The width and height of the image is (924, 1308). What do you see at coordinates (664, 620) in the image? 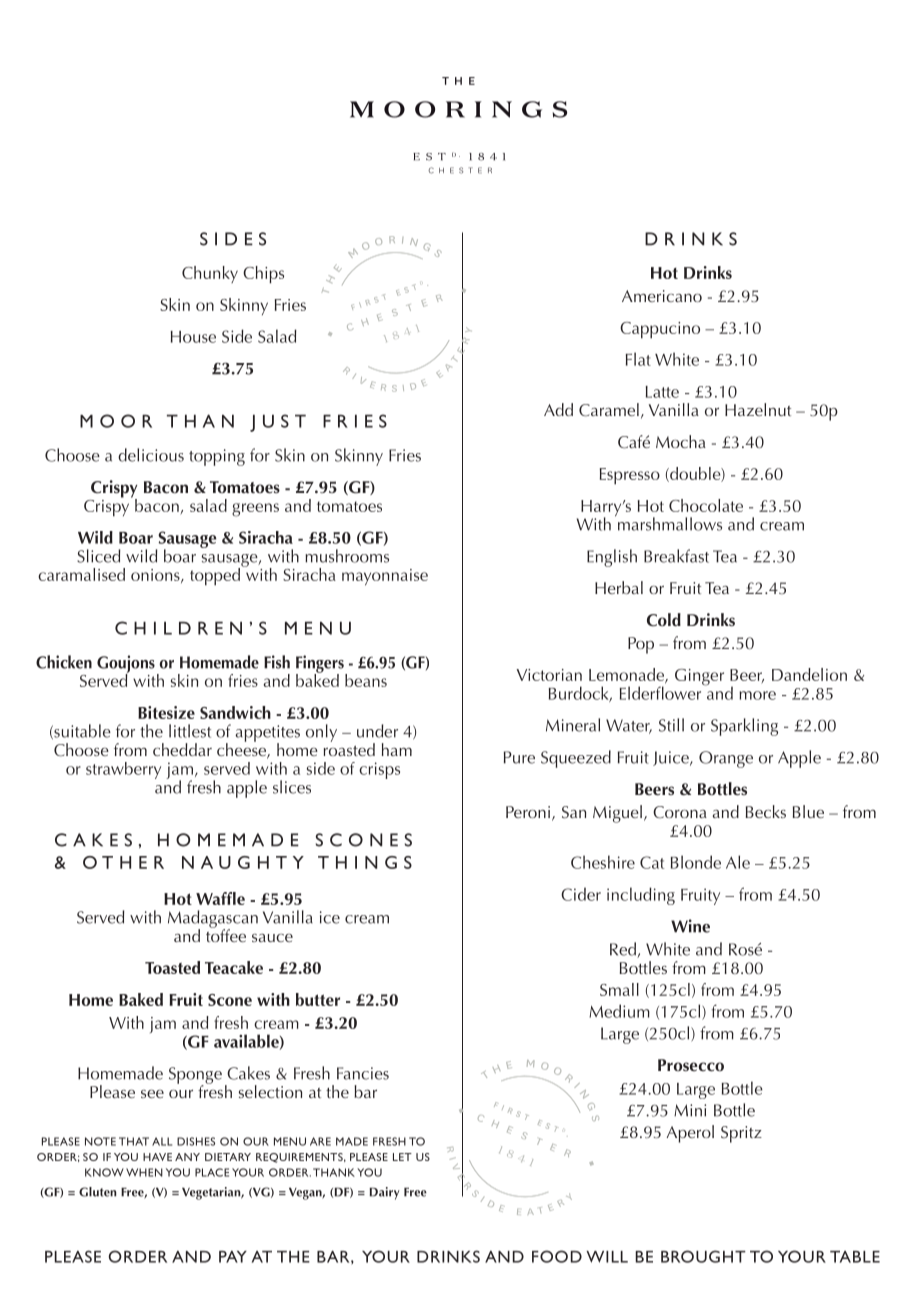
I see `Cold` at bounding box center [664, 620].
